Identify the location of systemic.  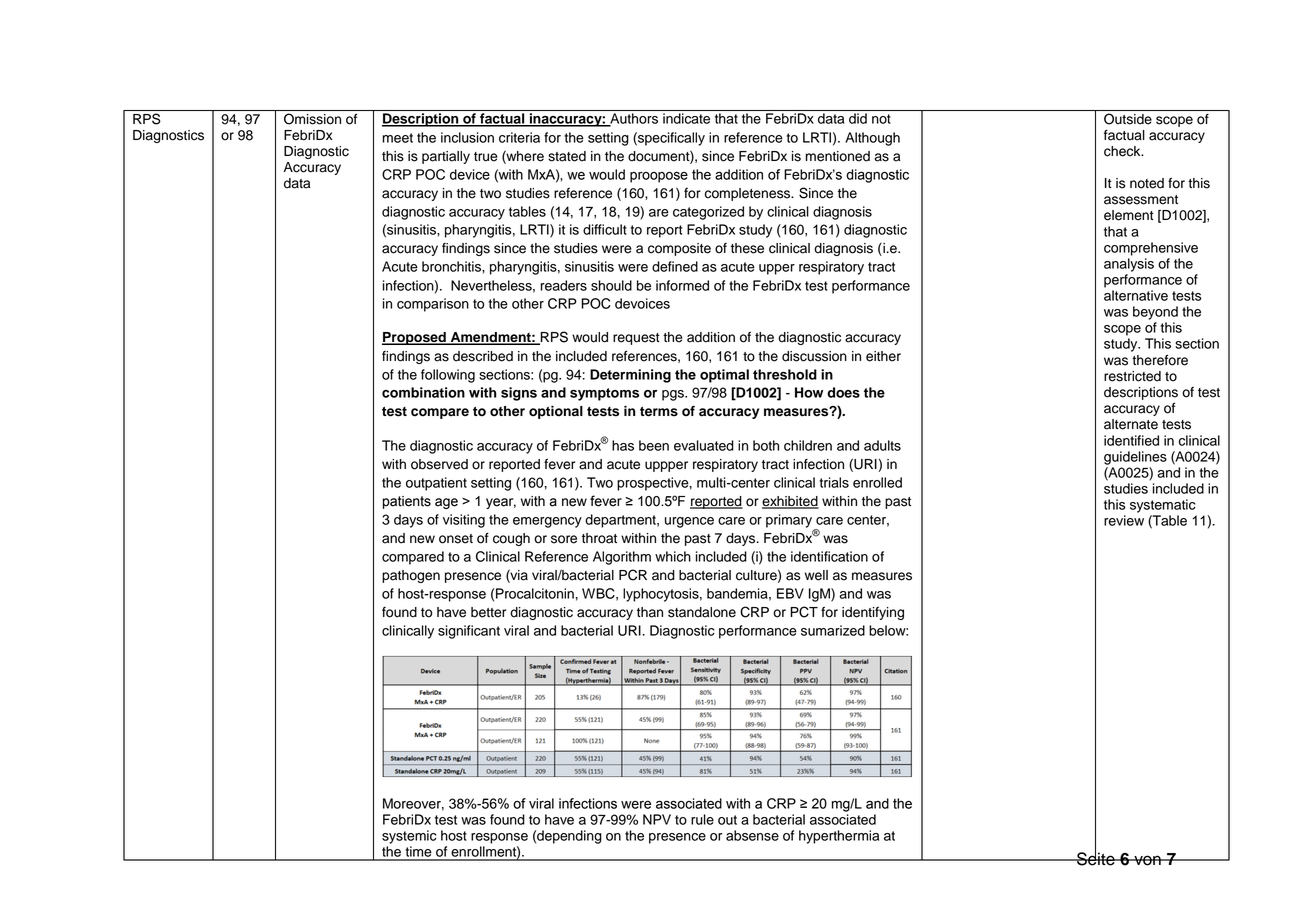
(409, 837).
